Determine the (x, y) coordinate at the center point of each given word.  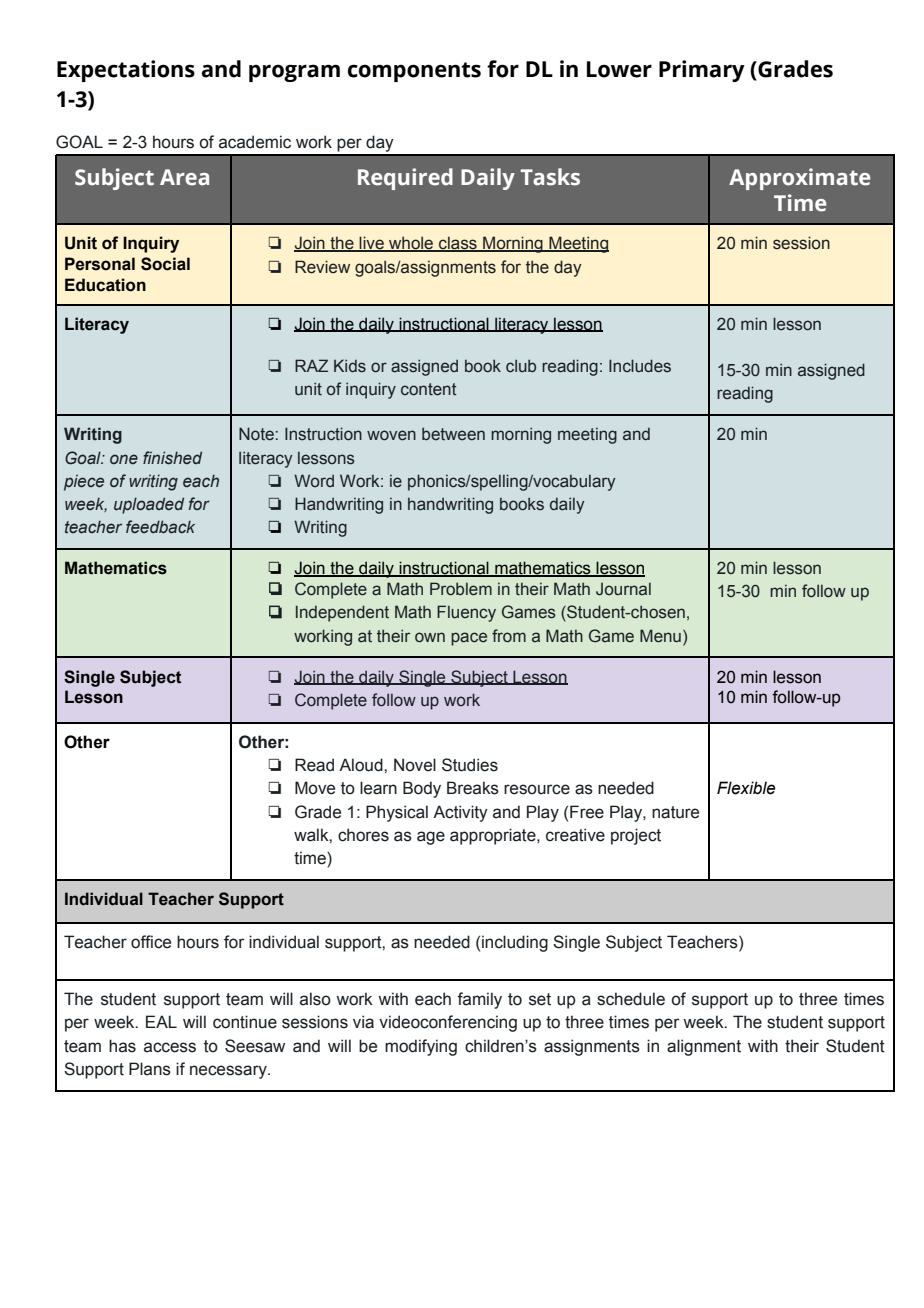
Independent (342, 613)
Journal (623, 589)
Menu (660, 636)
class (458, 244)
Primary (702, 71)
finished (172, 458)
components (414, 72)
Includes (640, 366)
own (430, 637)
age (431, 838)
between (453, 434)
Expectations (126, 71)
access (170, 1047)
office (151, 942)
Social (165, 264)
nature (675, 812)
